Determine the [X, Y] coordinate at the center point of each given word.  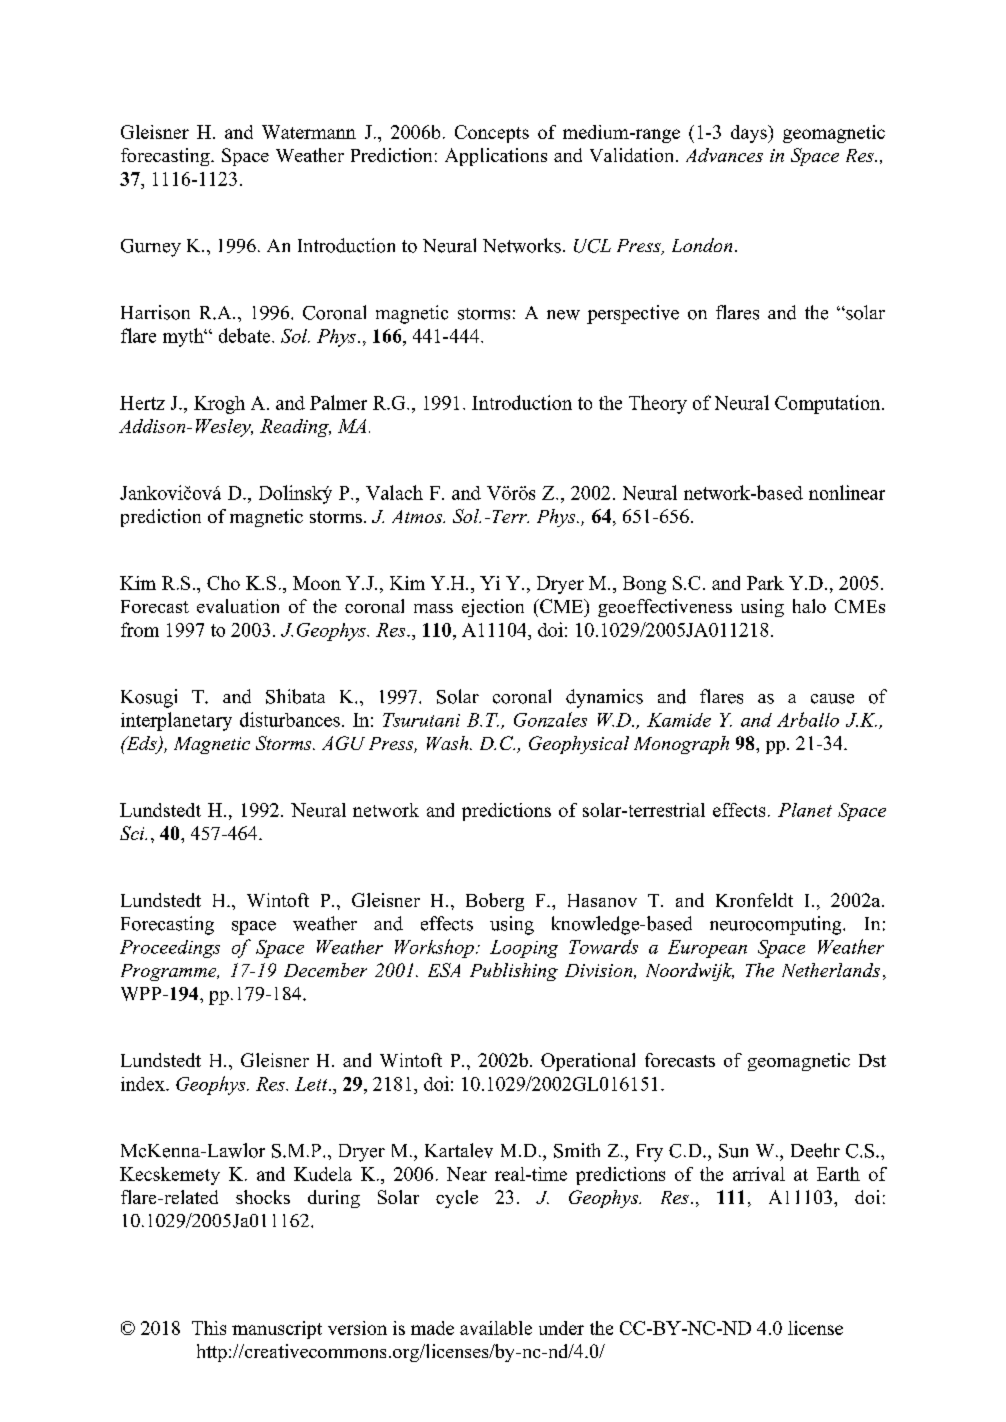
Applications [496, 157]
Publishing [514, 972]
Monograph [681, 745]
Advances [724, 155]
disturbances [290, 719]
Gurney [151, 248]
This [209, 1328]
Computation [829, 404]
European [707, 949]
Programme [170, 972]
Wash [449, 743]
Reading [295, 428]
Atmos [418, 516]
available [496, 1328]
